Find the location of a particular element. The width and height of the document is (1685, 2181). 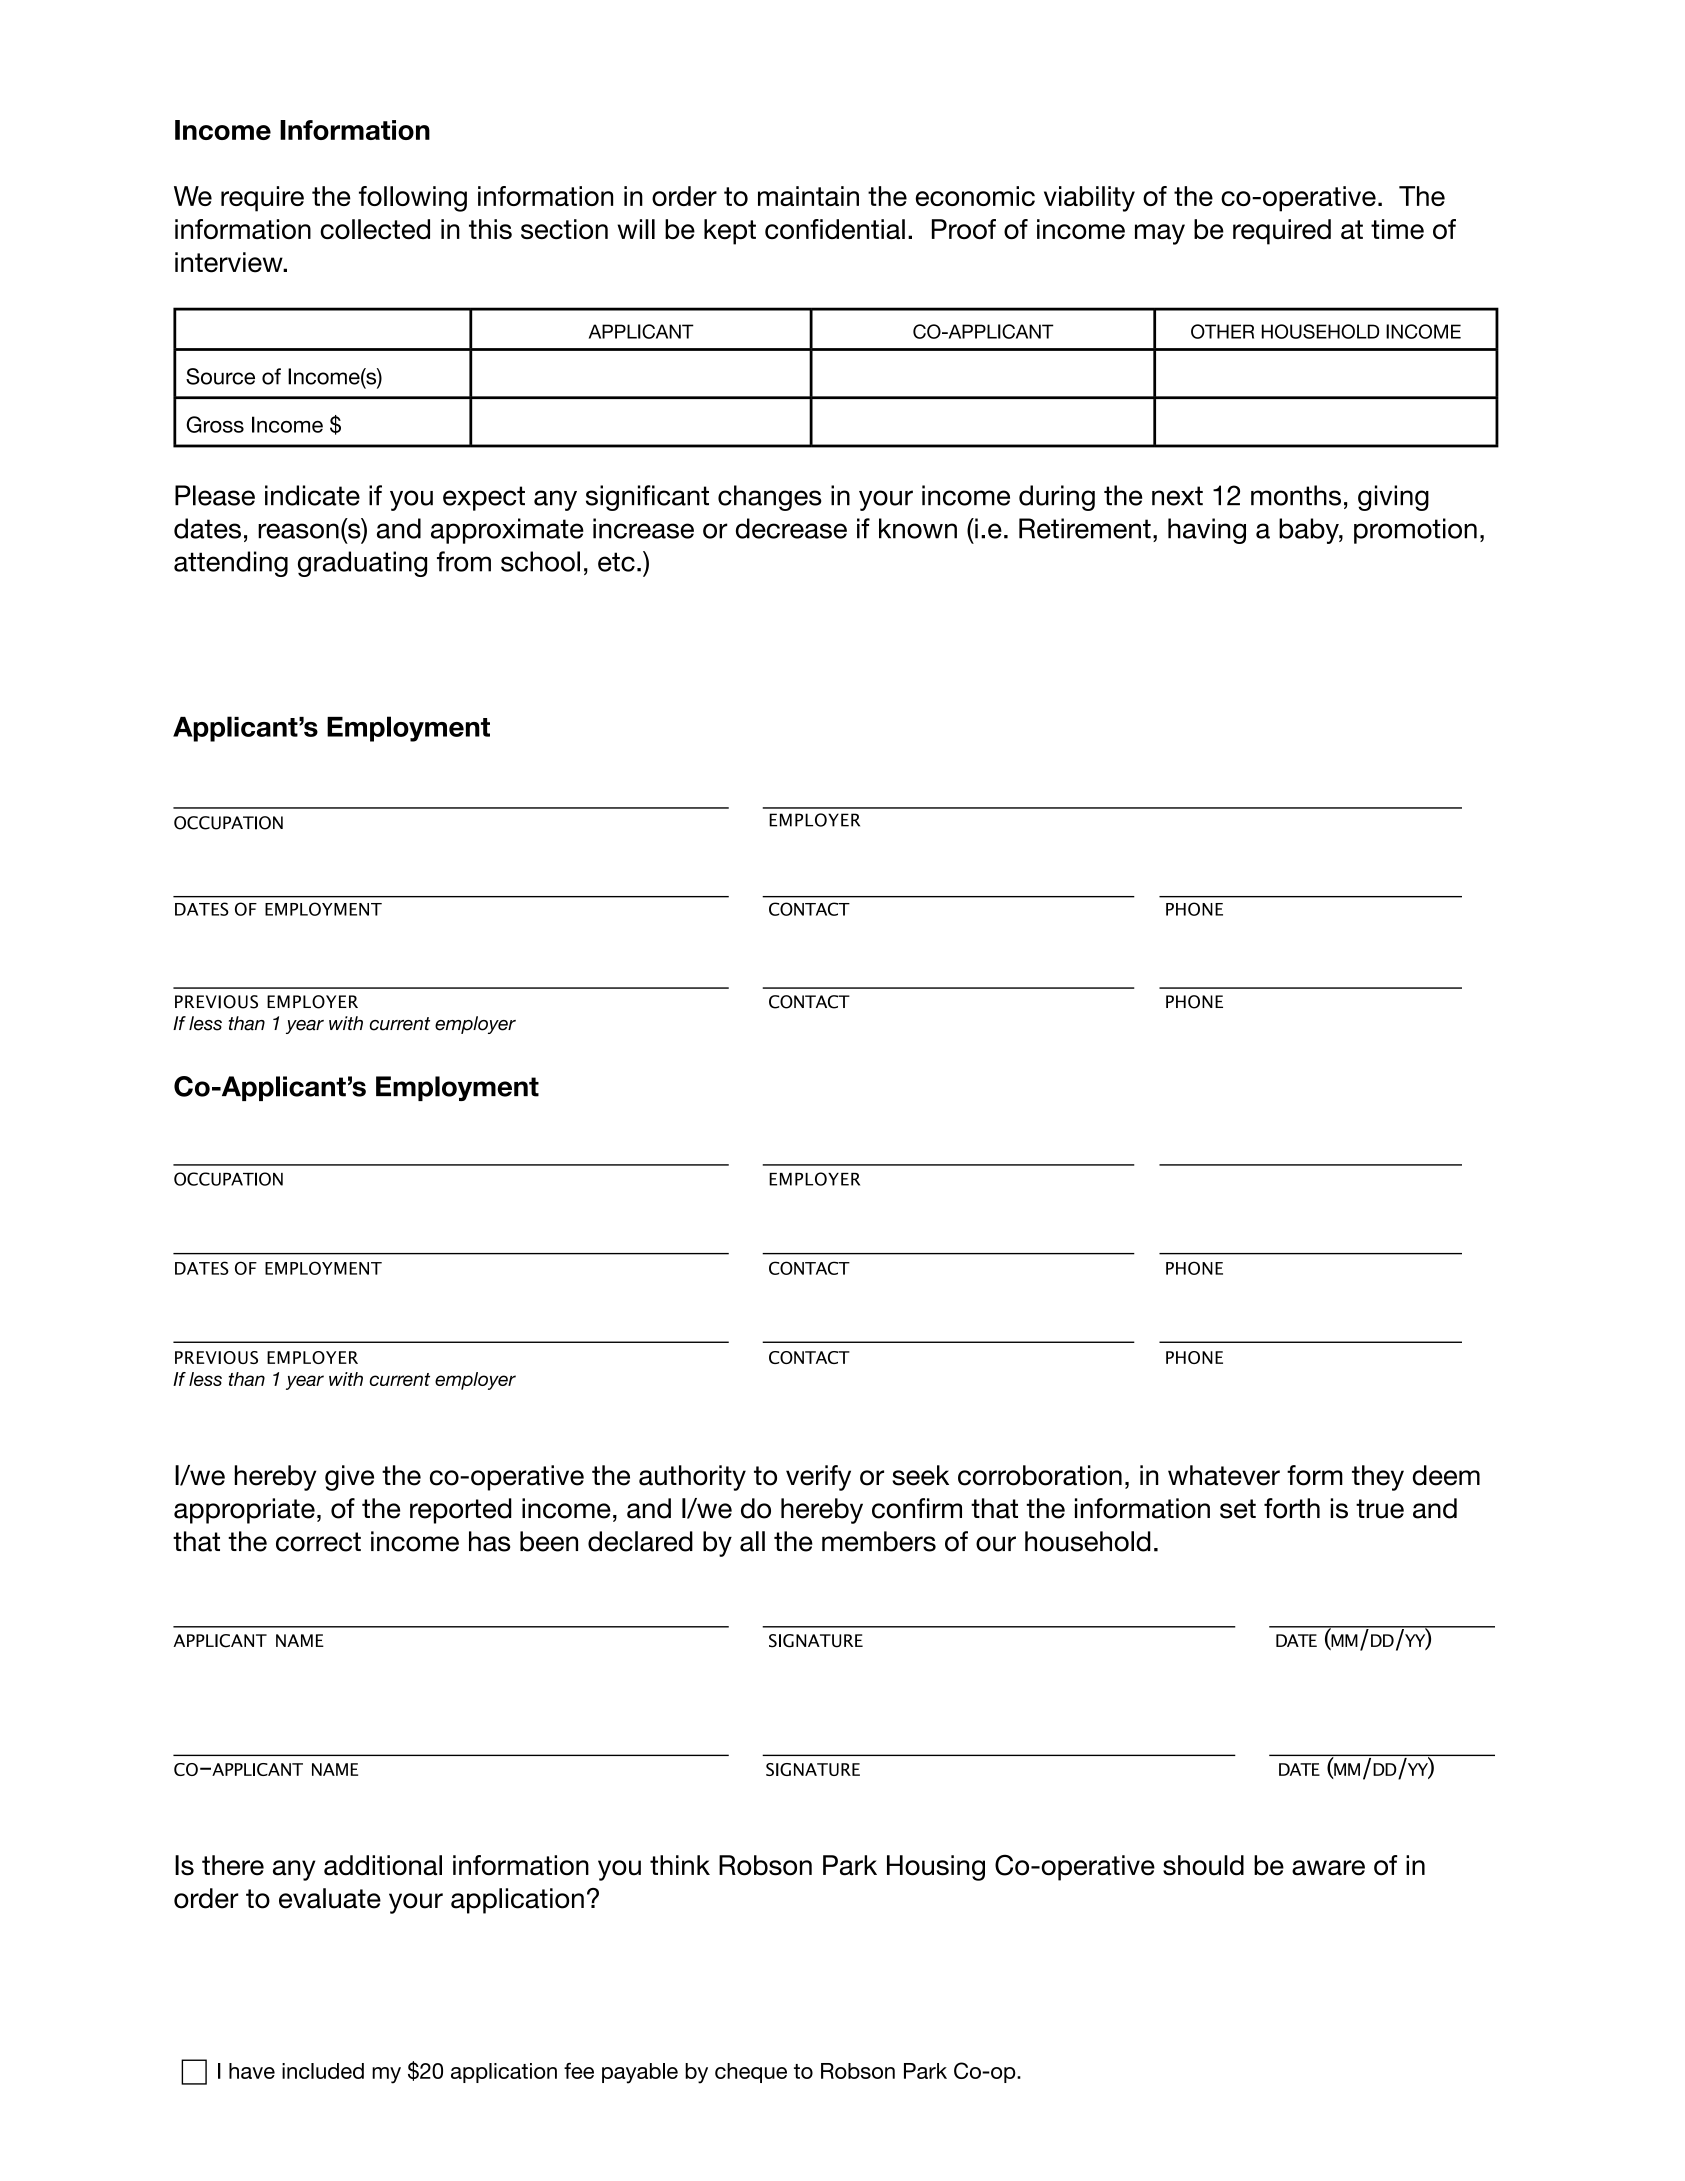

graduating is located at coordinates (362, 564).
